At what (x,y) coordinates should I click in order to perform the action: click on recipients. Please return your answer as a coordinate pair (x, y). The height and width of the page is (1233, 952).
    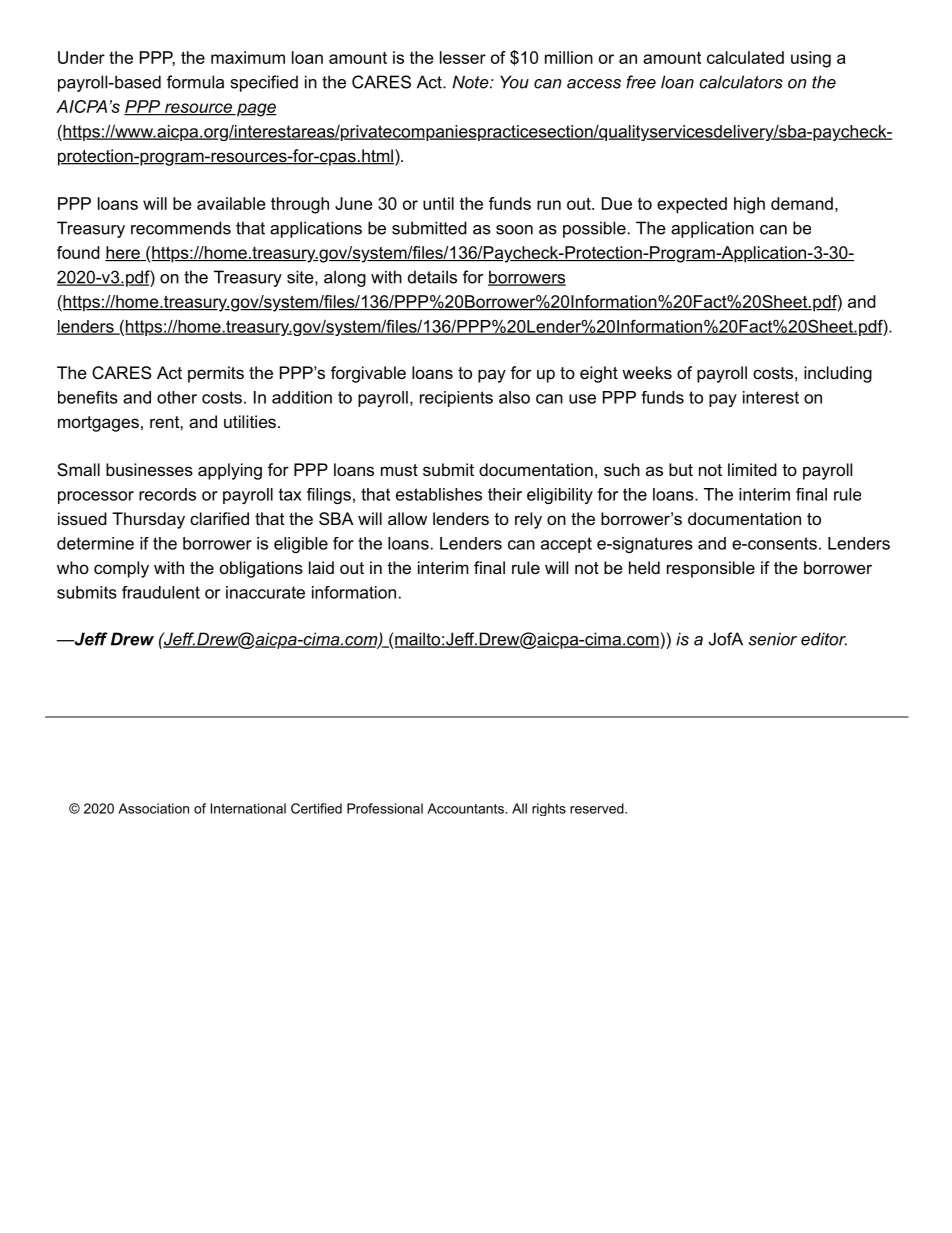
    Looking at the image, I should click on (456, 399).
